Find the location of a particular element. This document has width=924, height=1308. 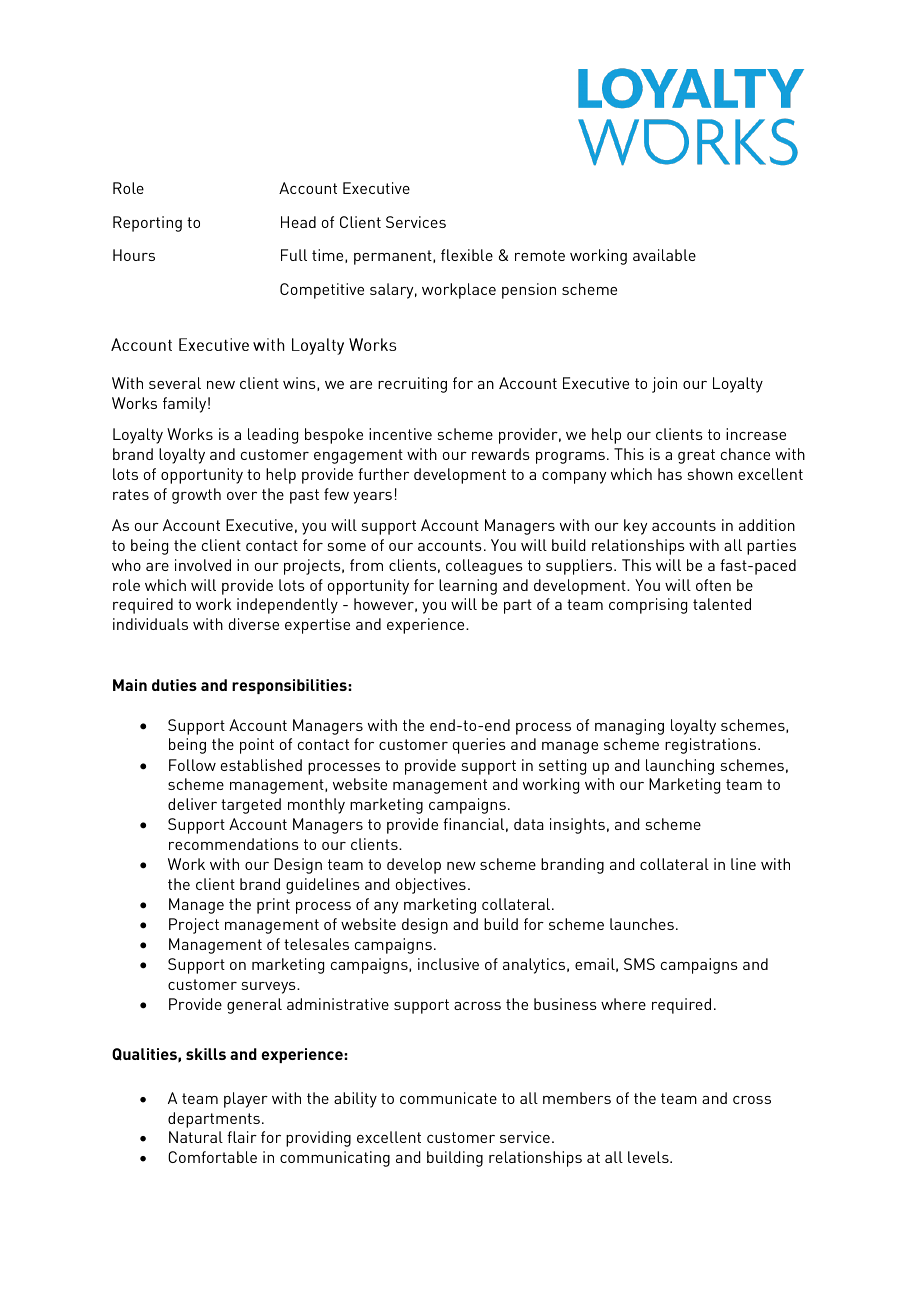

involved is located at coordinates (203, 565).
